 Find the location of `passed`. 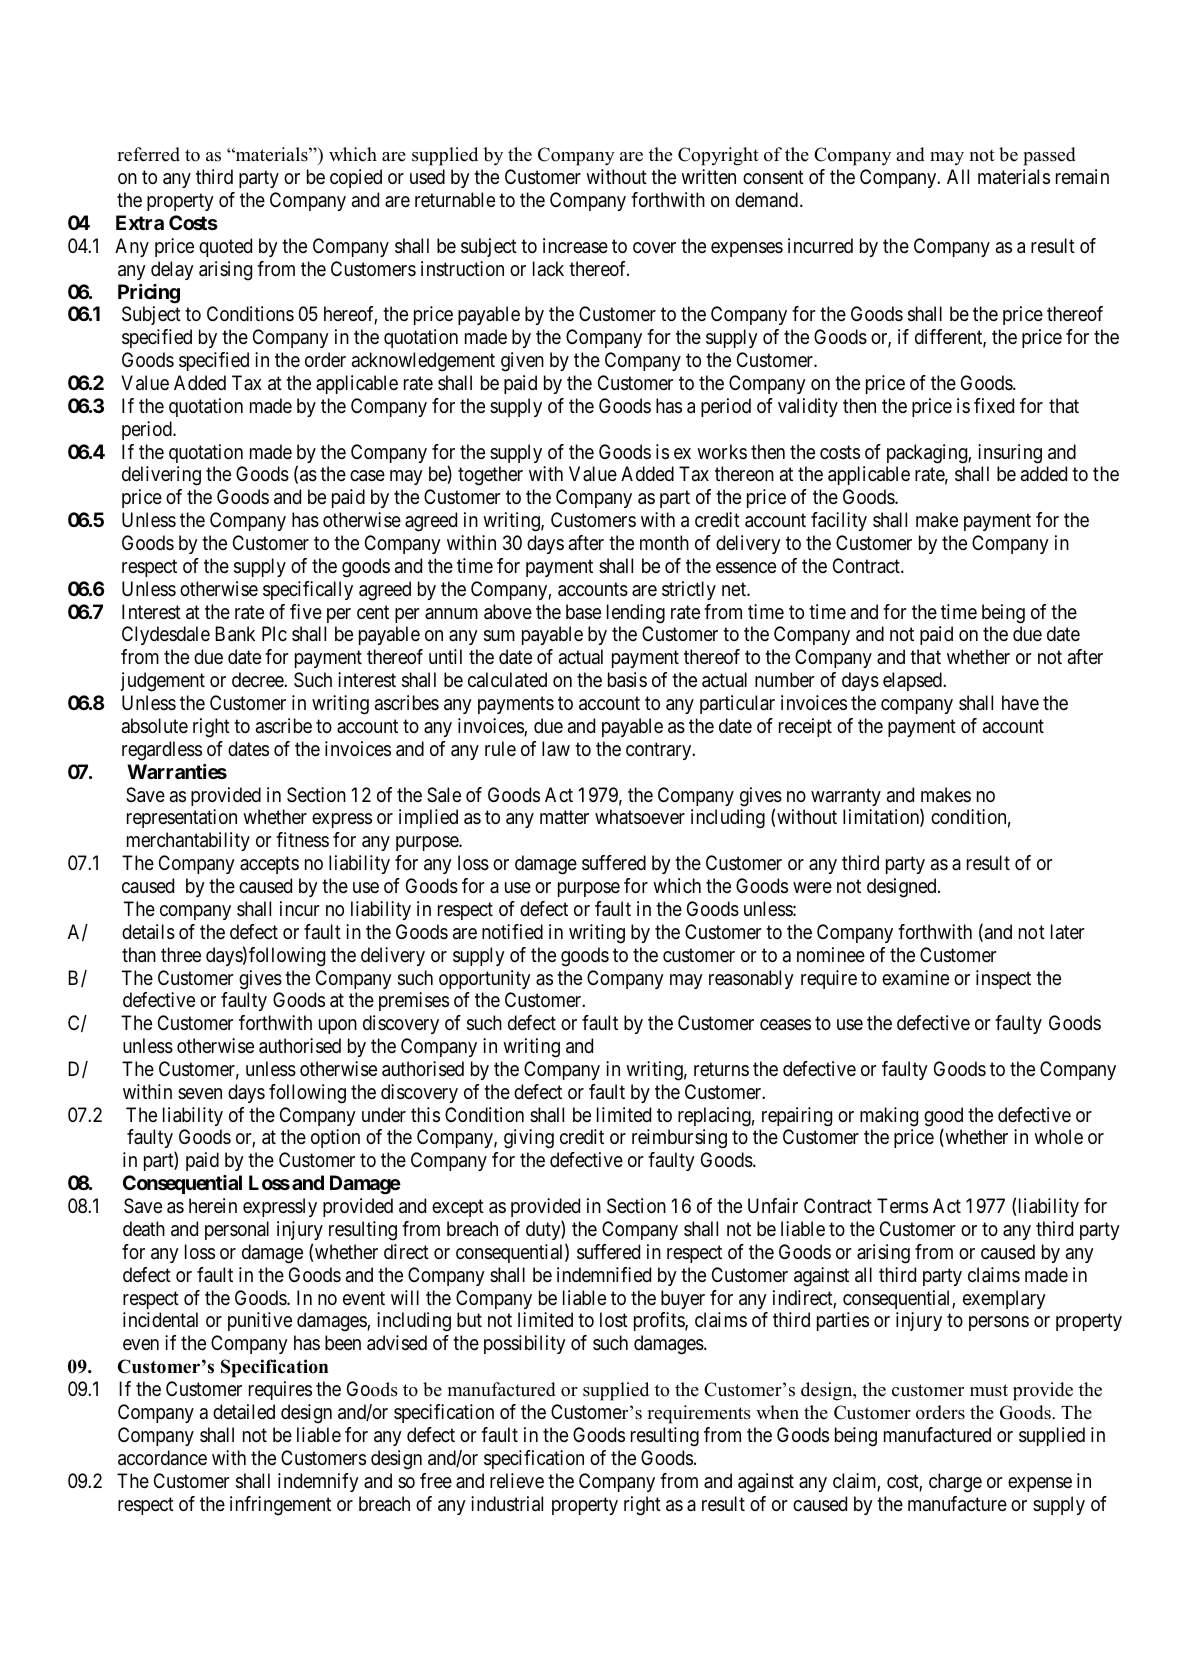

passed is located at coordinates (1050, 156).
